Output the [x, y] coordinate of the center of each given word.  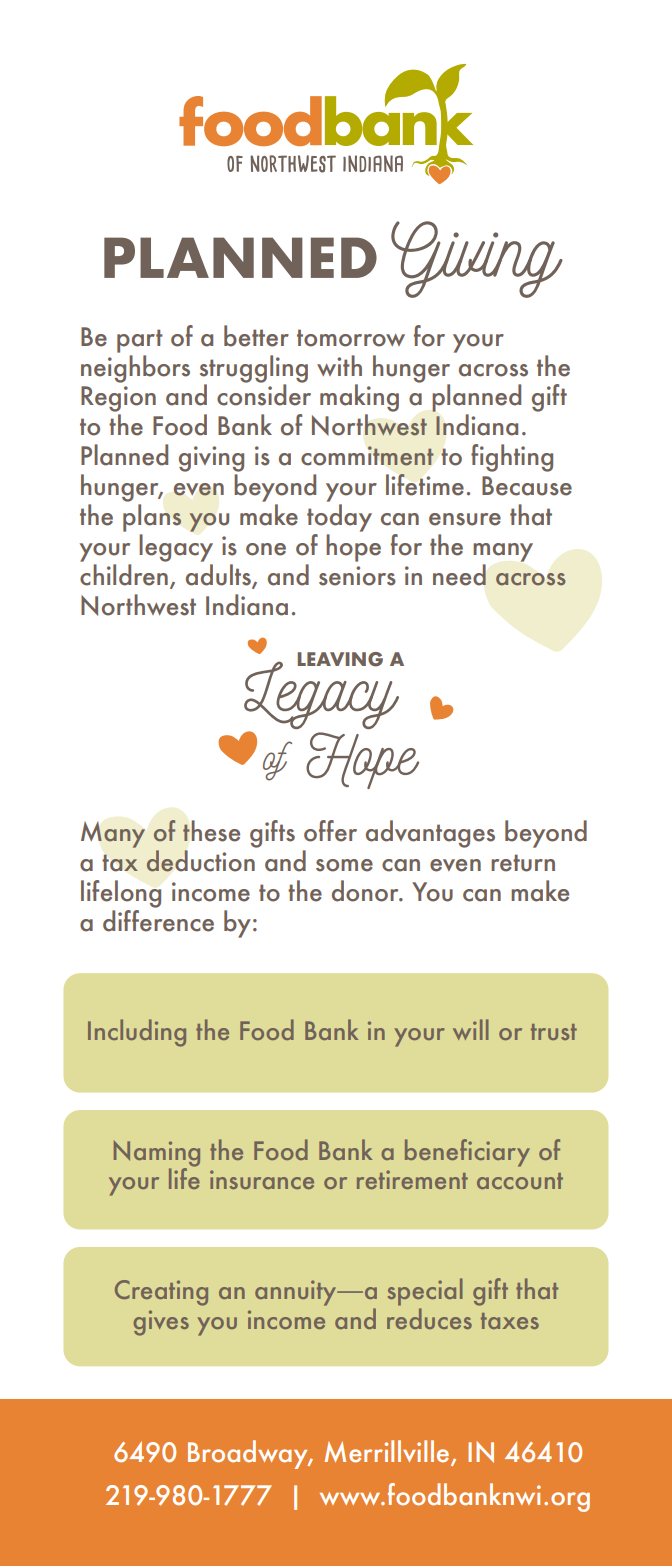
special [425, 1292]
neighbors [135, 369]
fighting [512, 458]
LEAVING [340, 659]
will [471, 1029]
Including [137, 1033]
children [124, 575]
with [339, 365]
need [459, 575]
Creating [161, 1293]
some [344, 865]
